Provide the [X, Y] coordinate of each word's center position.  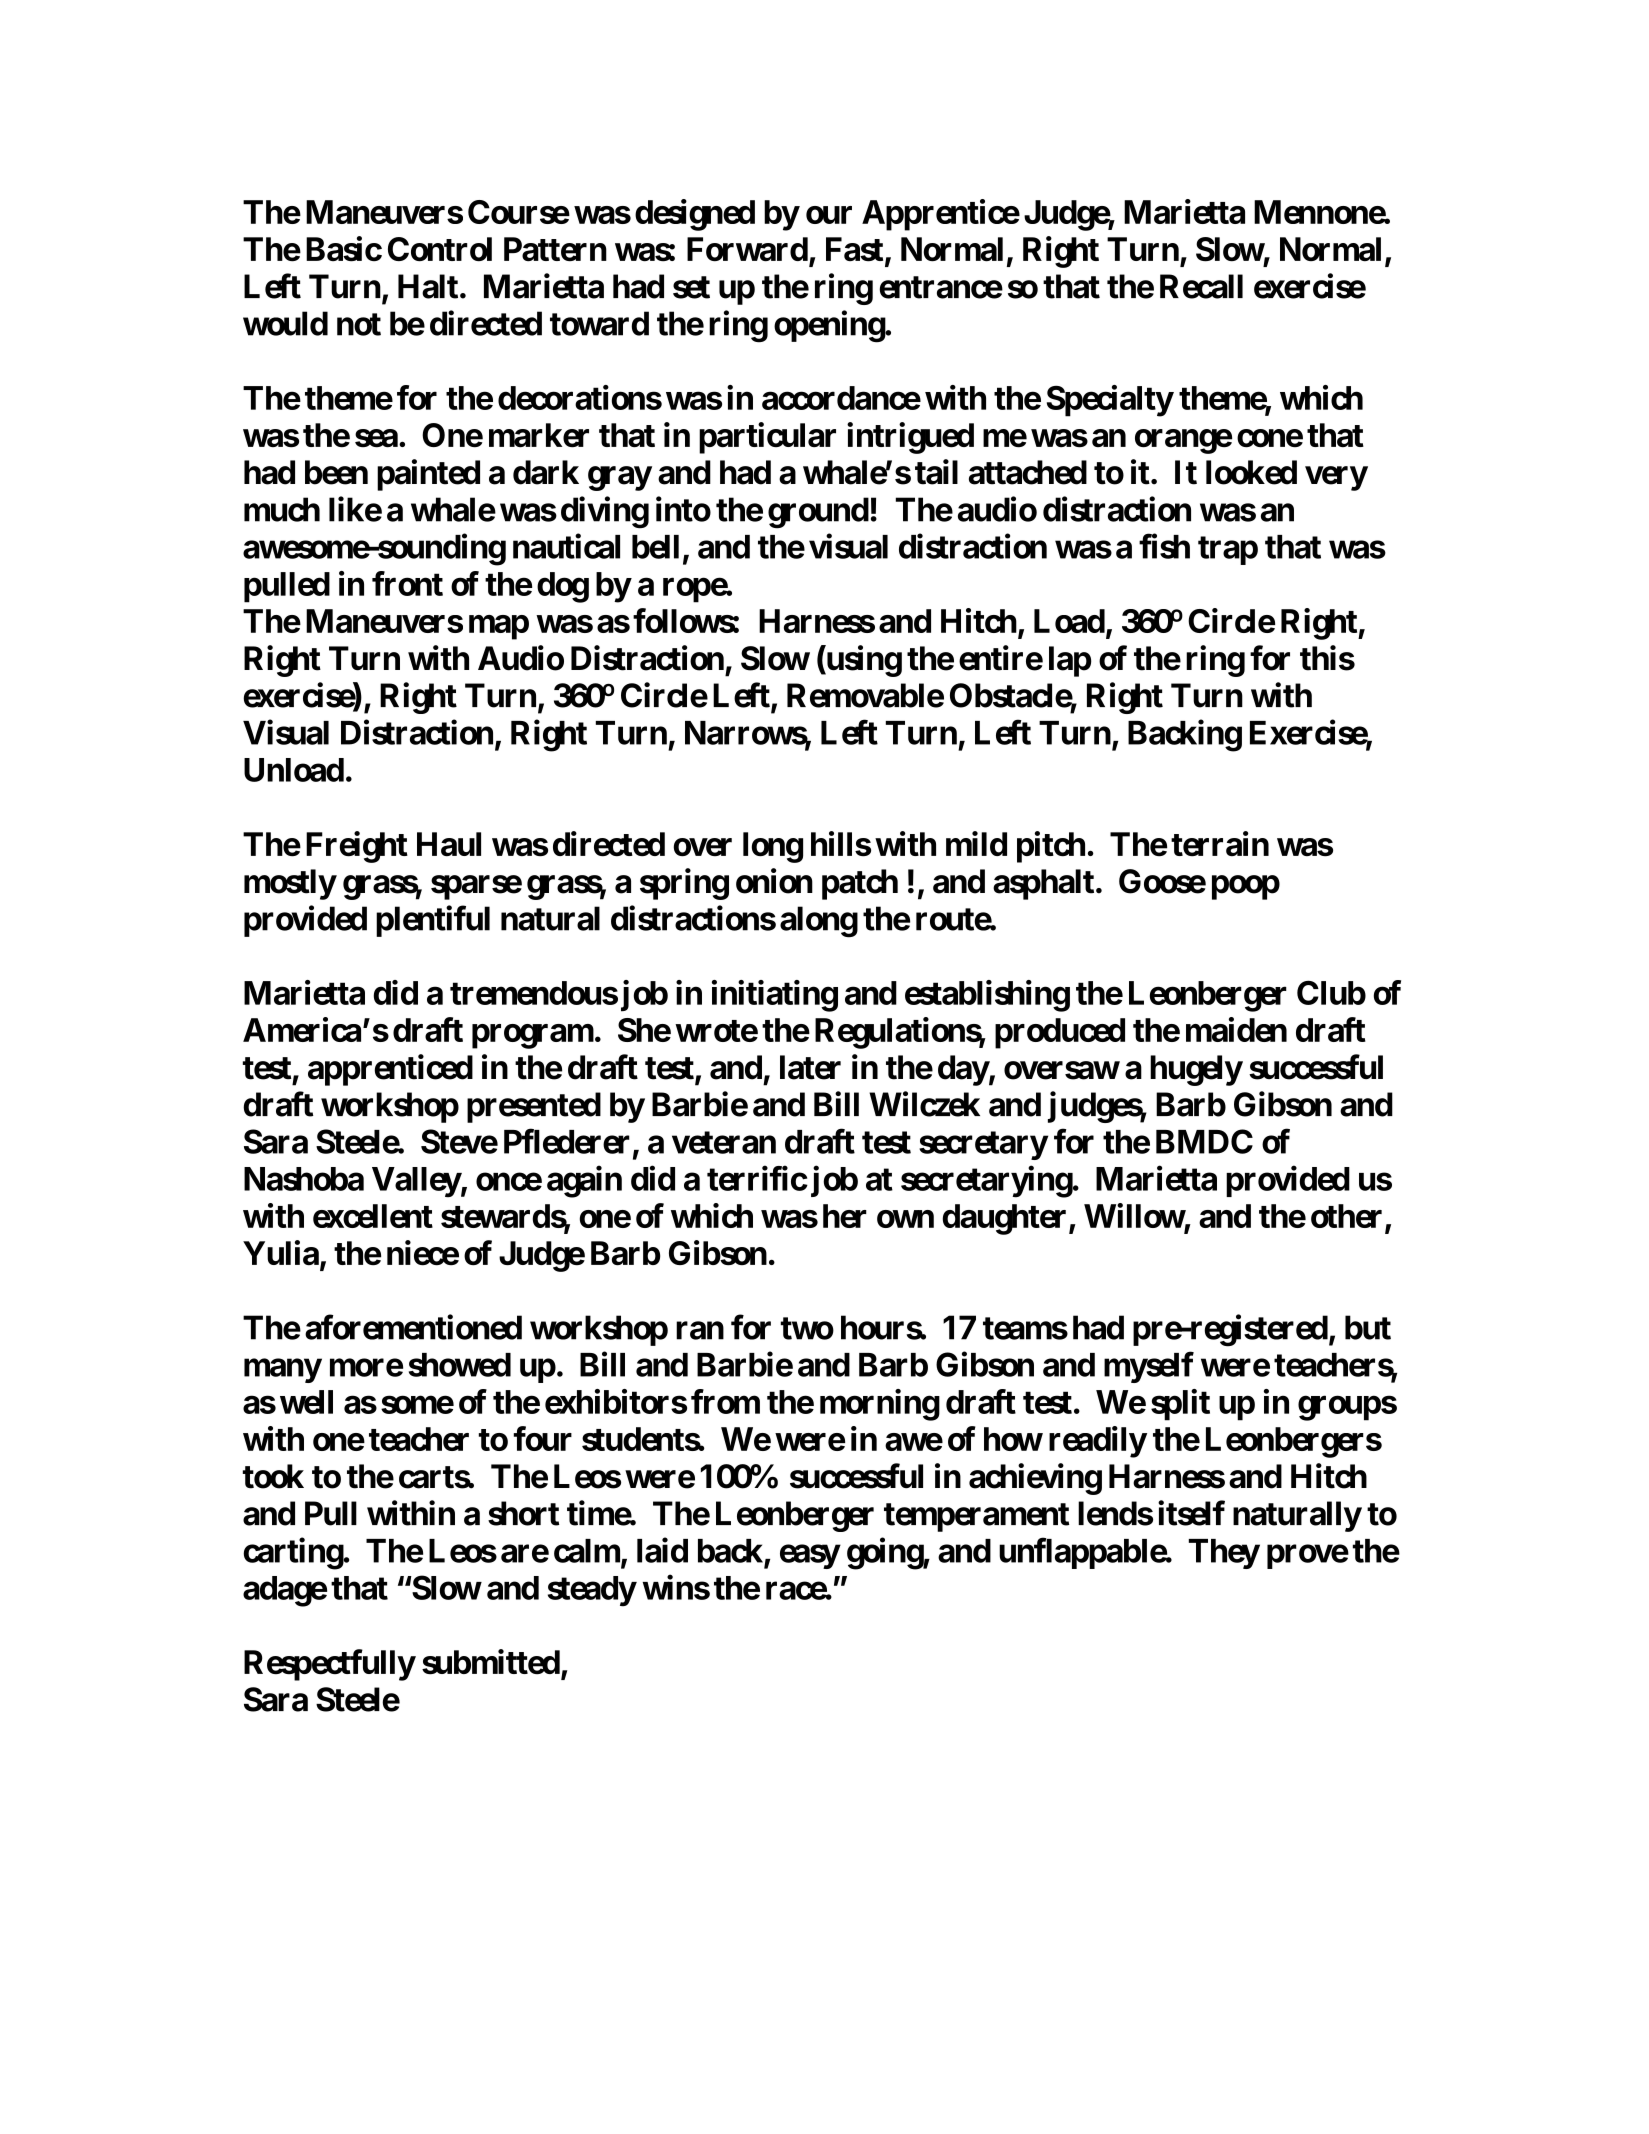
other [1346, 1216]
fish [1164, 546]
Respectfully [329, 1665]
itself [1191, 1513]
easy [810, 1557]
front [407, 583]
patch [860, 884]
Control [440, 249]
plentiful [433, 921]
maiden [1236, 1029]
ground [818, 513]
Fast [854, 249]
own [905, 1219]
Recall [1201, 286]
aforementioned [413, 1327]
